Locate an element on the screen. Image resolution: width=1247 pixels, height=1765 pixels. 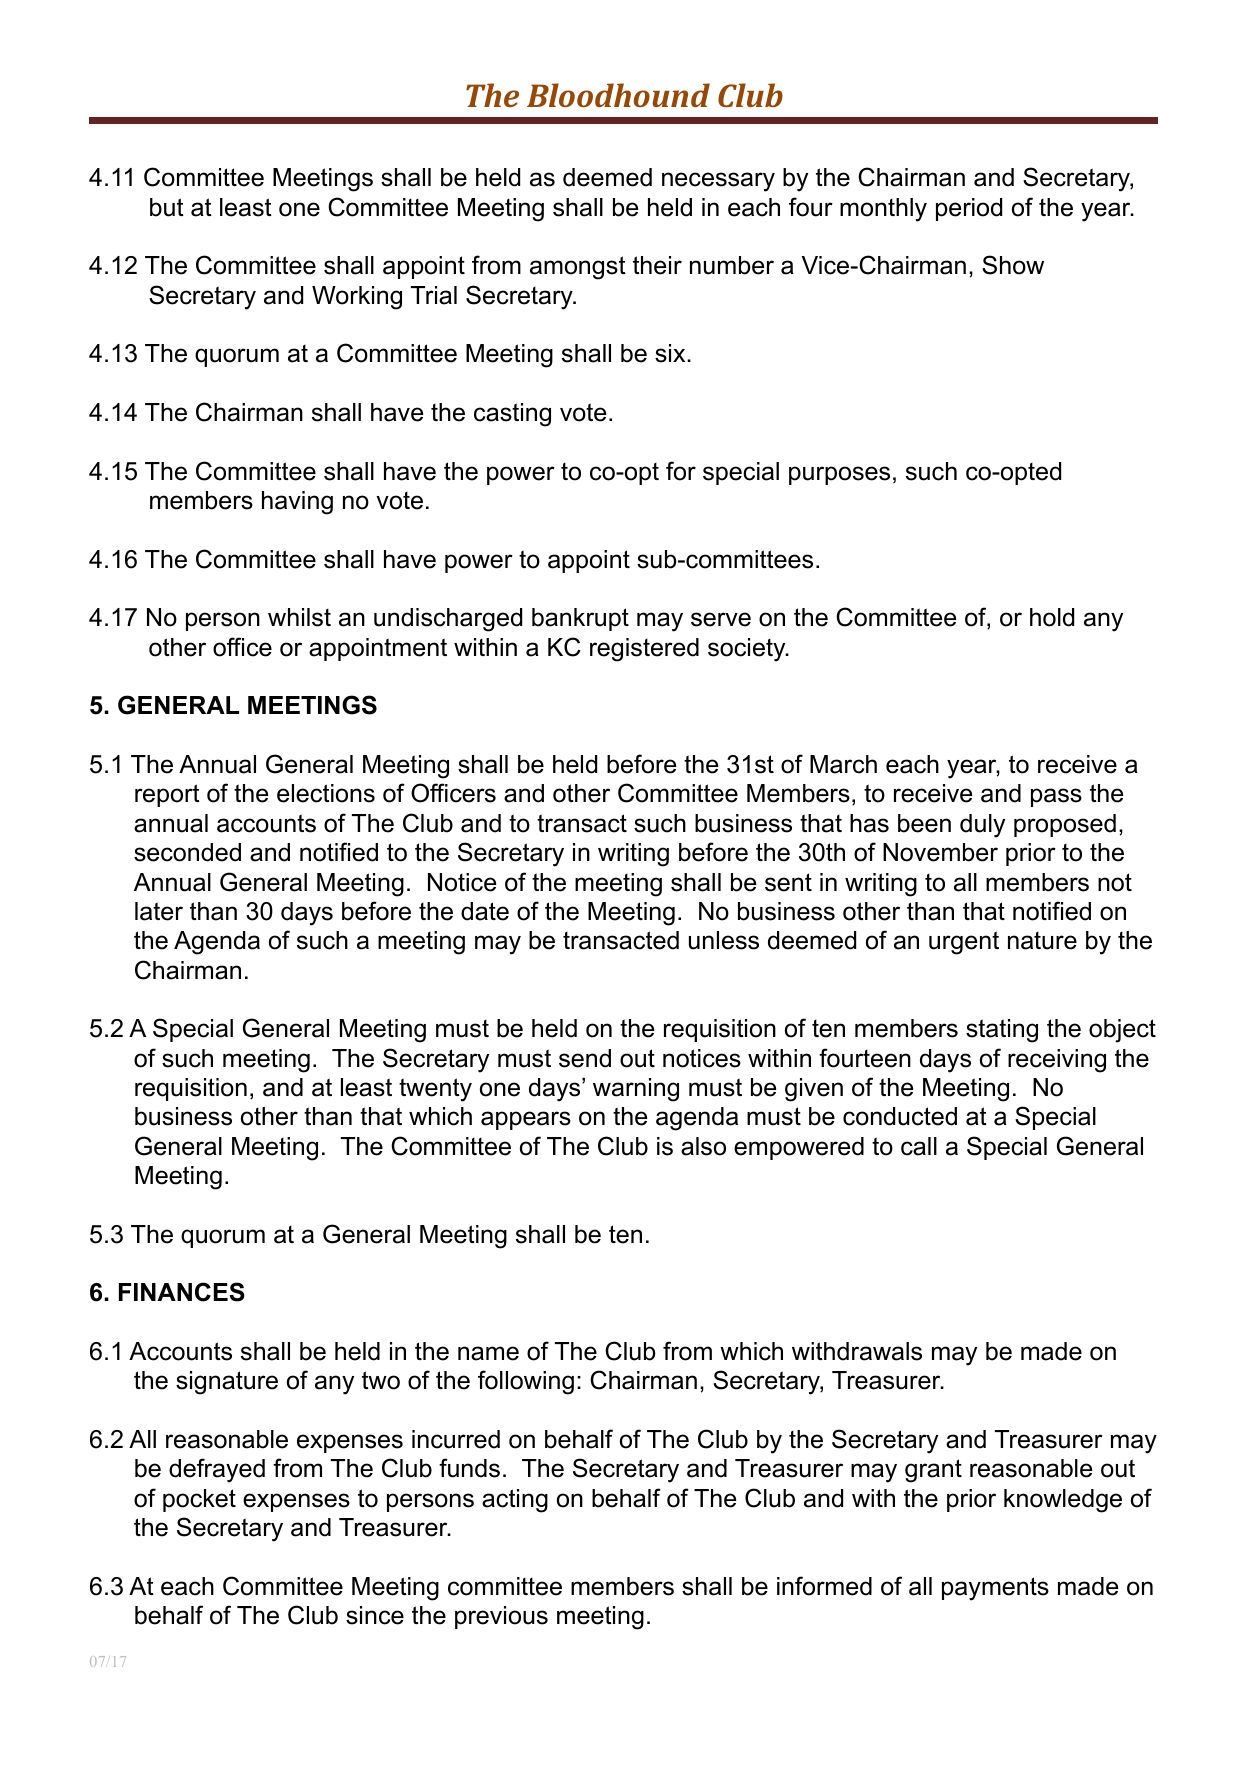
since is located at coordinates (375, 1615).
